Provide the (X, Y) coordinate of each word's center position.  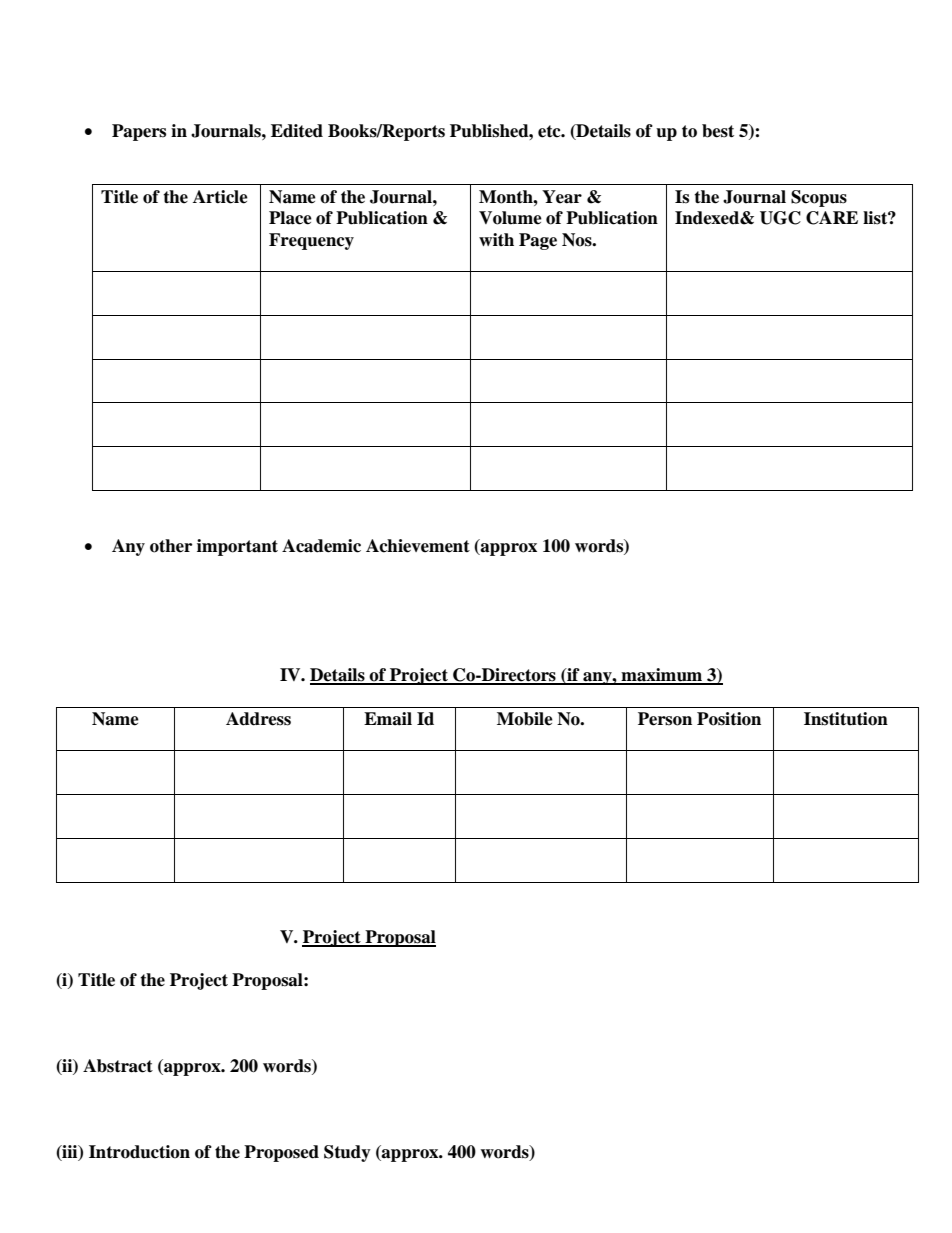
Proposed (281, 1153)
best (718, 131)
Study (347, 1153)
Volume (510, 218)
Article (220, 197)
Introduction (139, 1152)
